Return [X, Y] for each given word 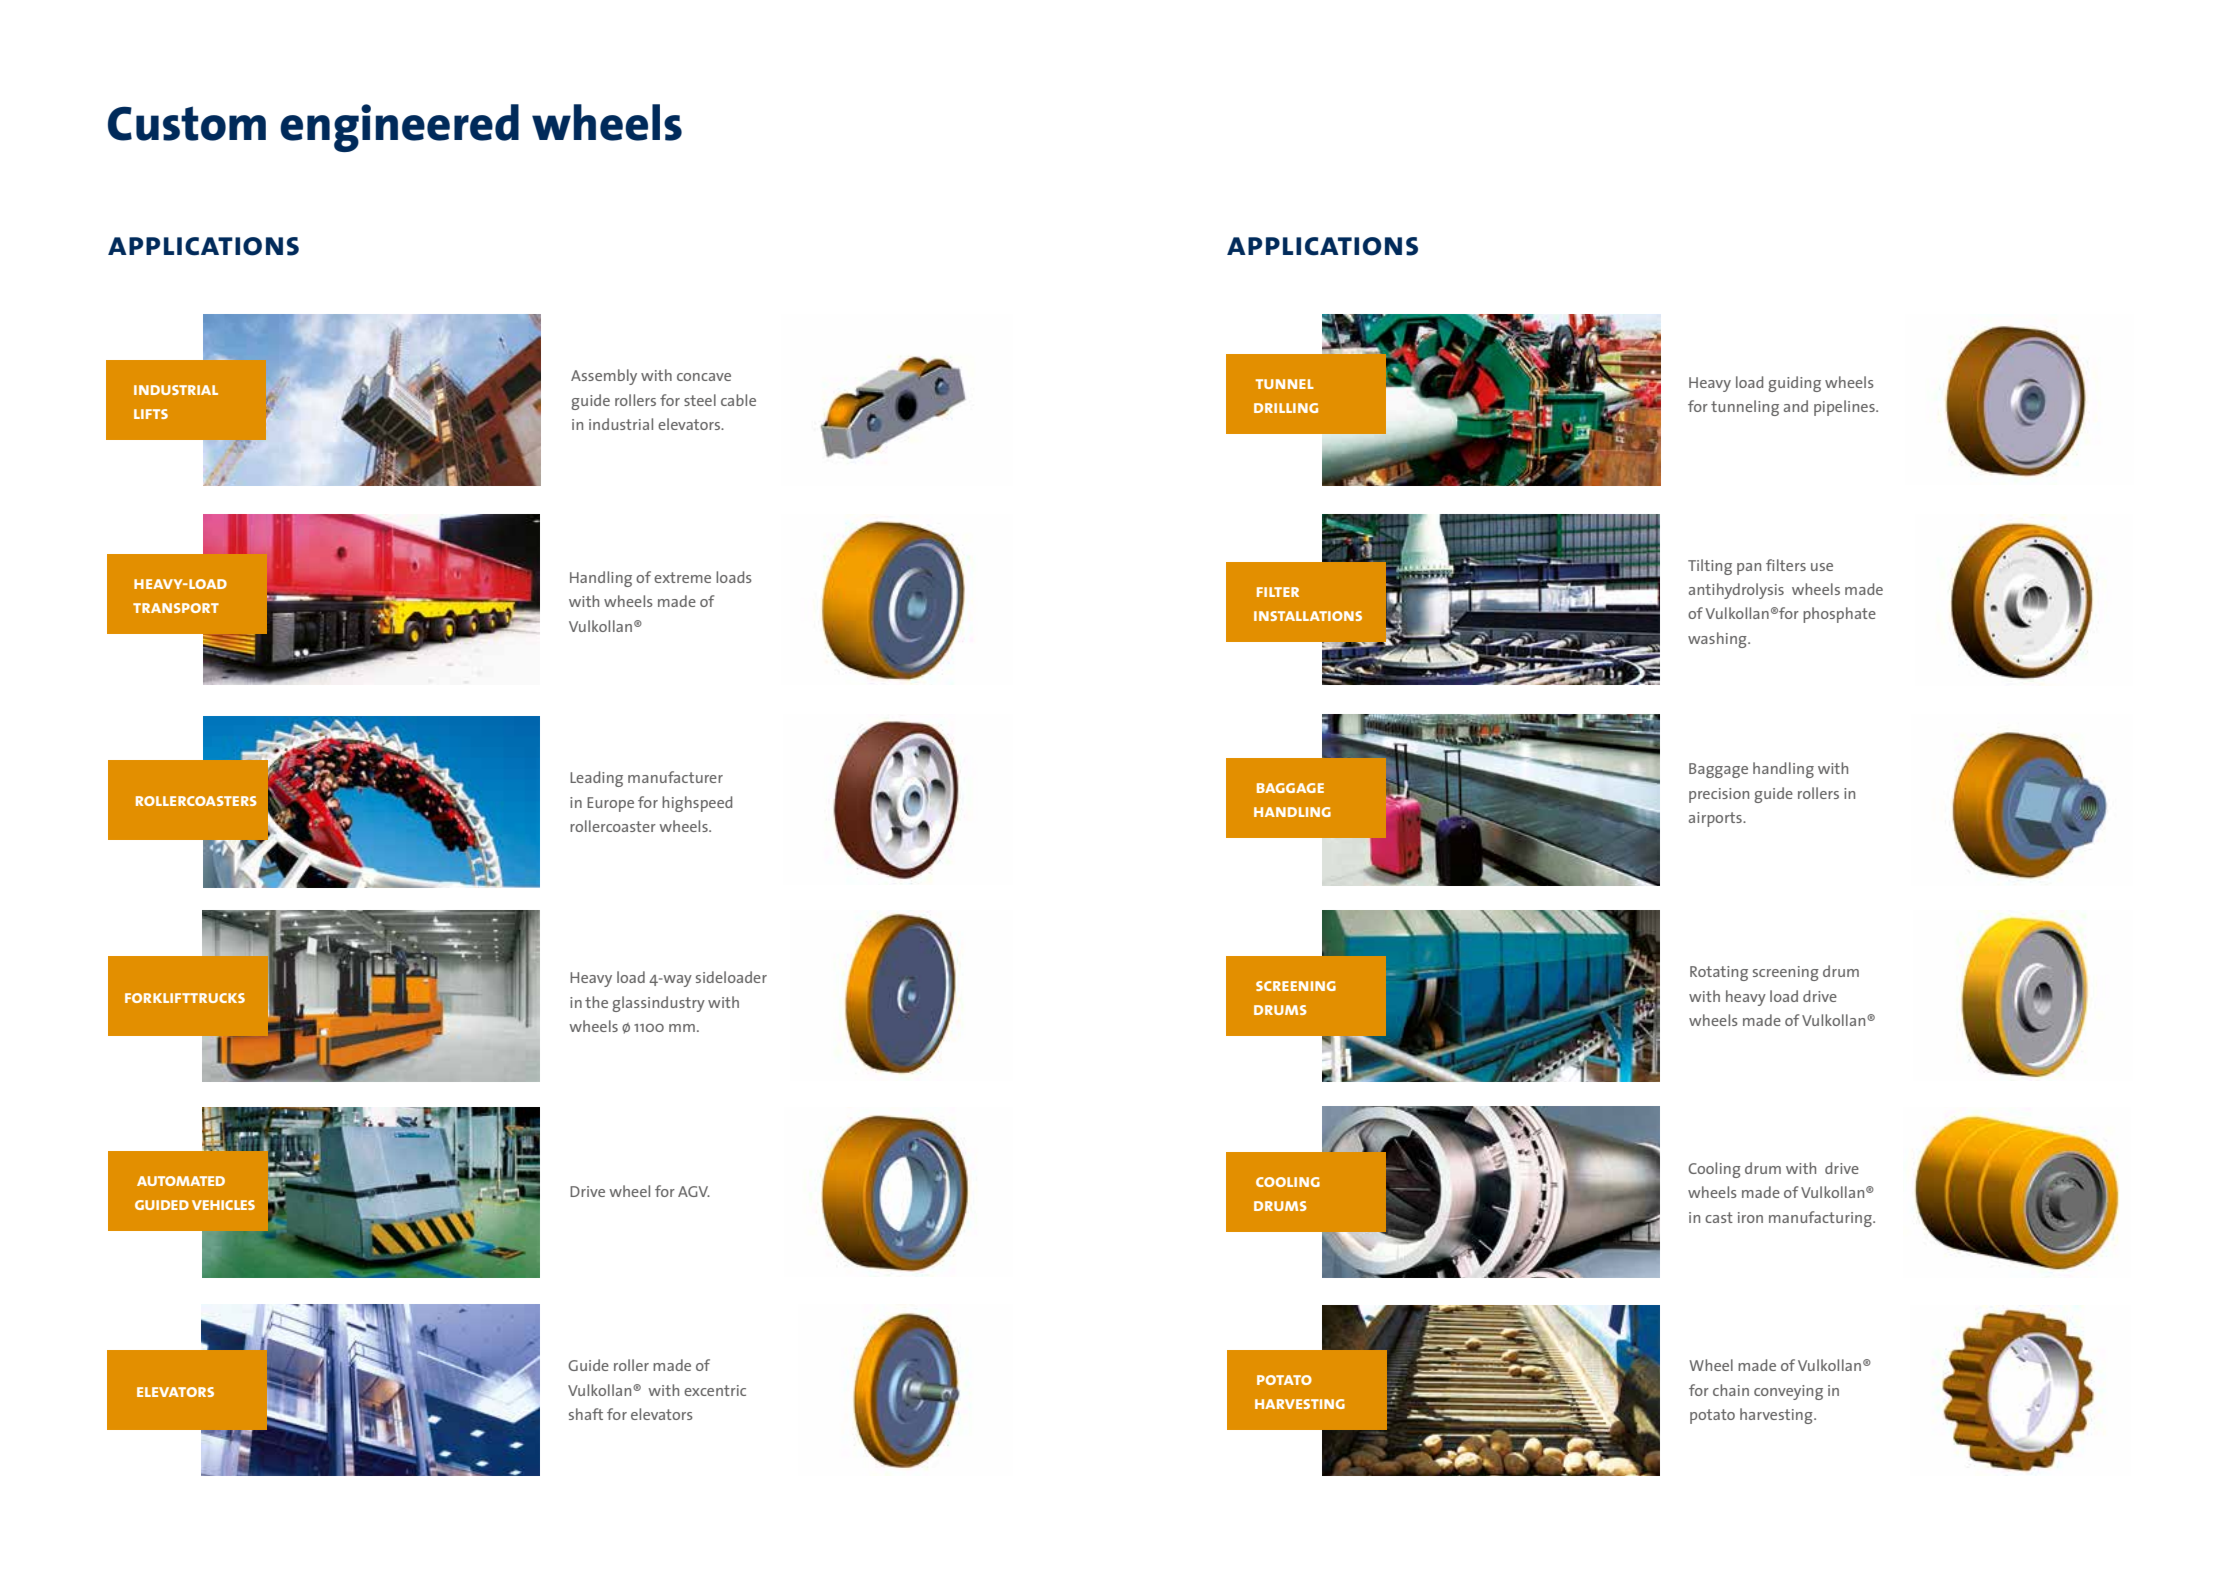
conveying [1788, 1392]
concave [704, 377]
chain [1731, 1390]
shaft [586, 1414]
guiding [1794, 384]
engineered [399, 128]
